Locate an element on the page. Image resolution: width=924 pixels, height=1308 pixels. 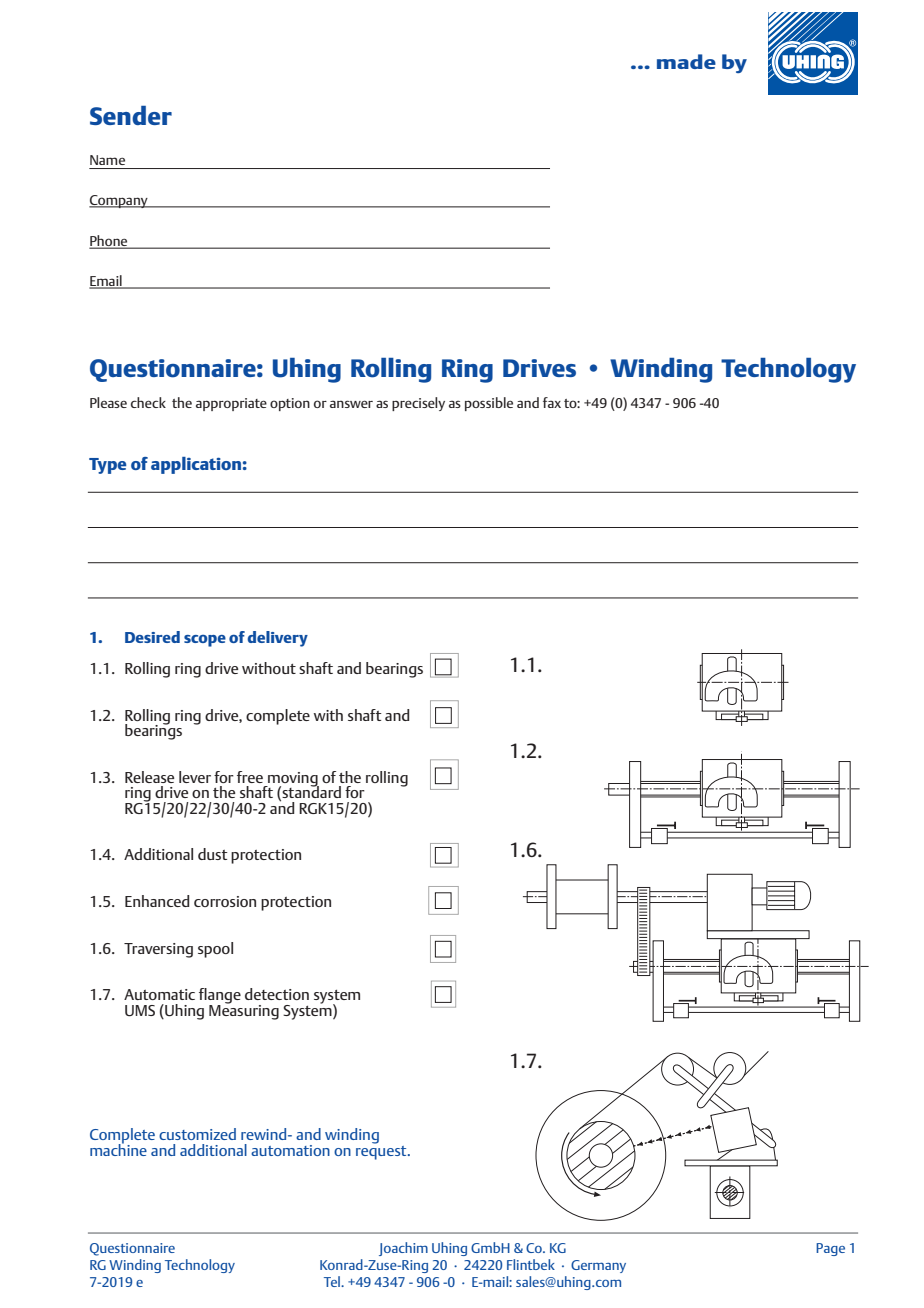
customized is located at coordinates (197, 1134).
